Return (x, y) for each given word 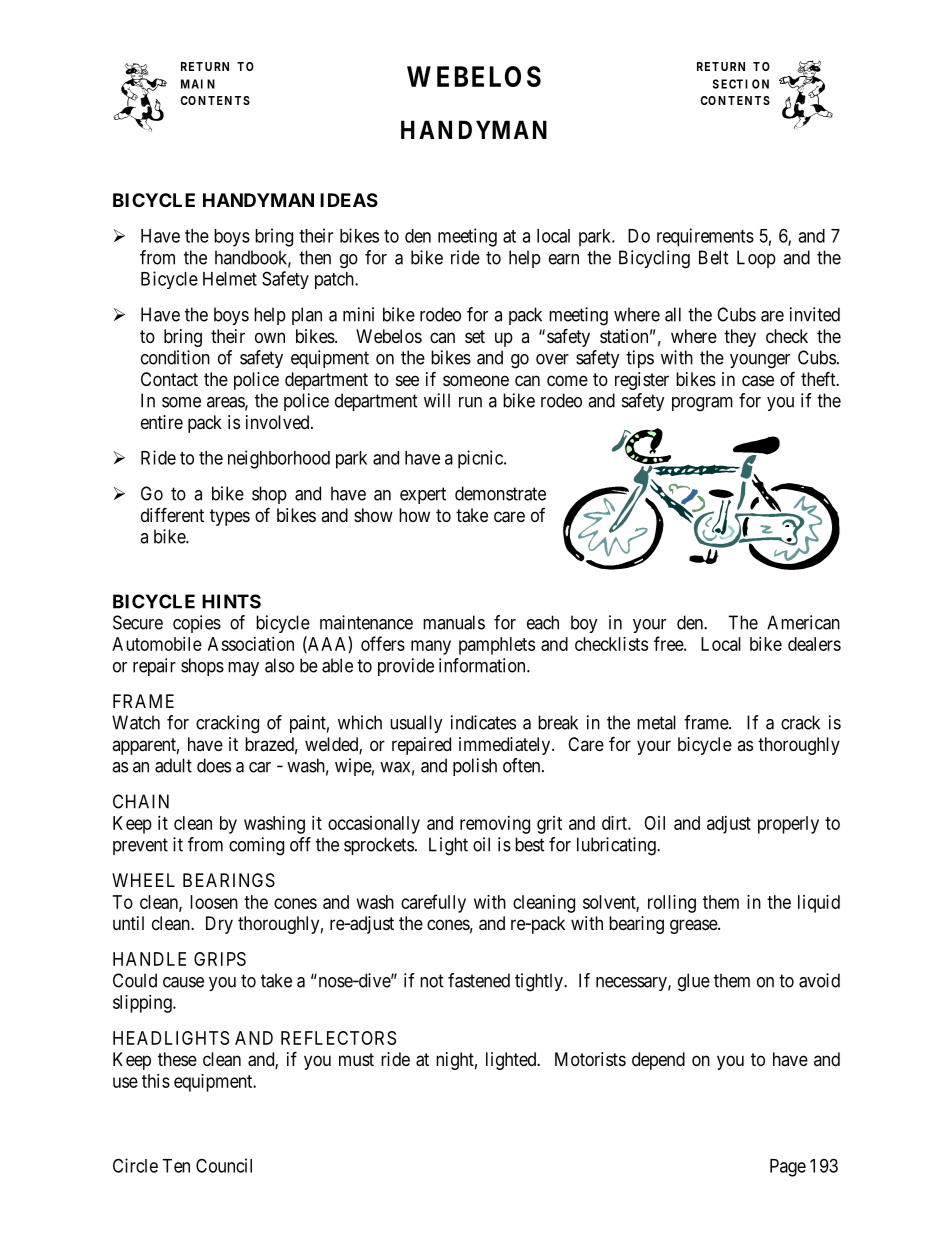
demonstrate (500, 493)
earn (564, 259)
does (214, 765)
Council (224, 1165)
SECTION (741, 84)
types (230, 517)
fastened (479, 980)
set (475, 336)
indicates (483, 722)
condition (175, 357)
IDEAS (349, 200)
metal (656, 722)
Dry (219, 925)
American (803, 622)
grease (694, 926)
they (740, 338)
